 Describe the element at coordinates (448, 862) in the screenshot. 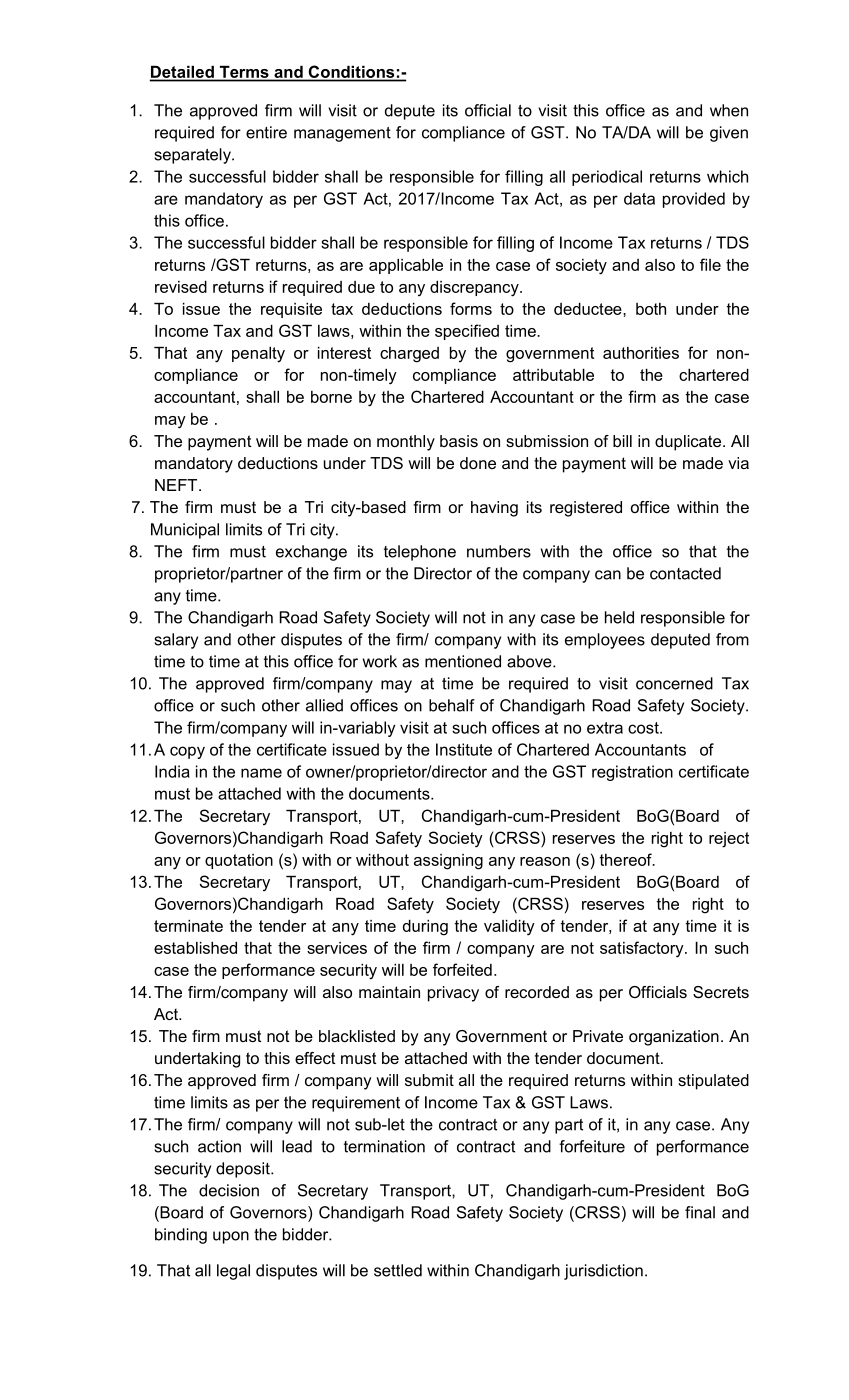

I see `assigning` at that location.
